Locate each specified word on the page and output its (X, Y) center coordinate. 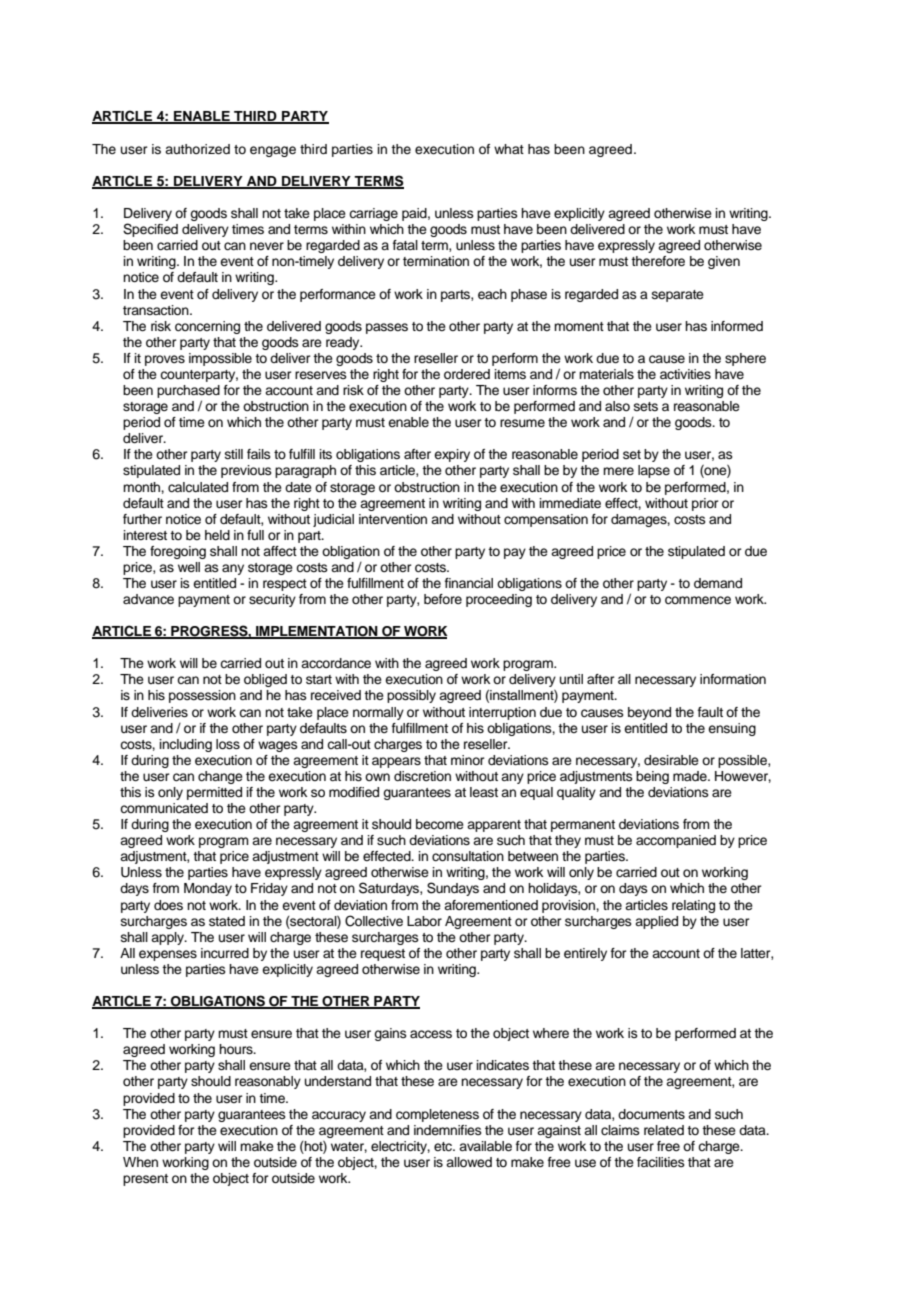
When (140, 1162)
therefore (658, 261)
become (440, 824)
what (509, 149)
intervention (393, 519)
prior (705, 504)
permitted (214, 793)
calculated (198, 487)
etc (444, 1146)
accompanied (676, 841)
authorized (197, 149)
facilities (661, 1162)
